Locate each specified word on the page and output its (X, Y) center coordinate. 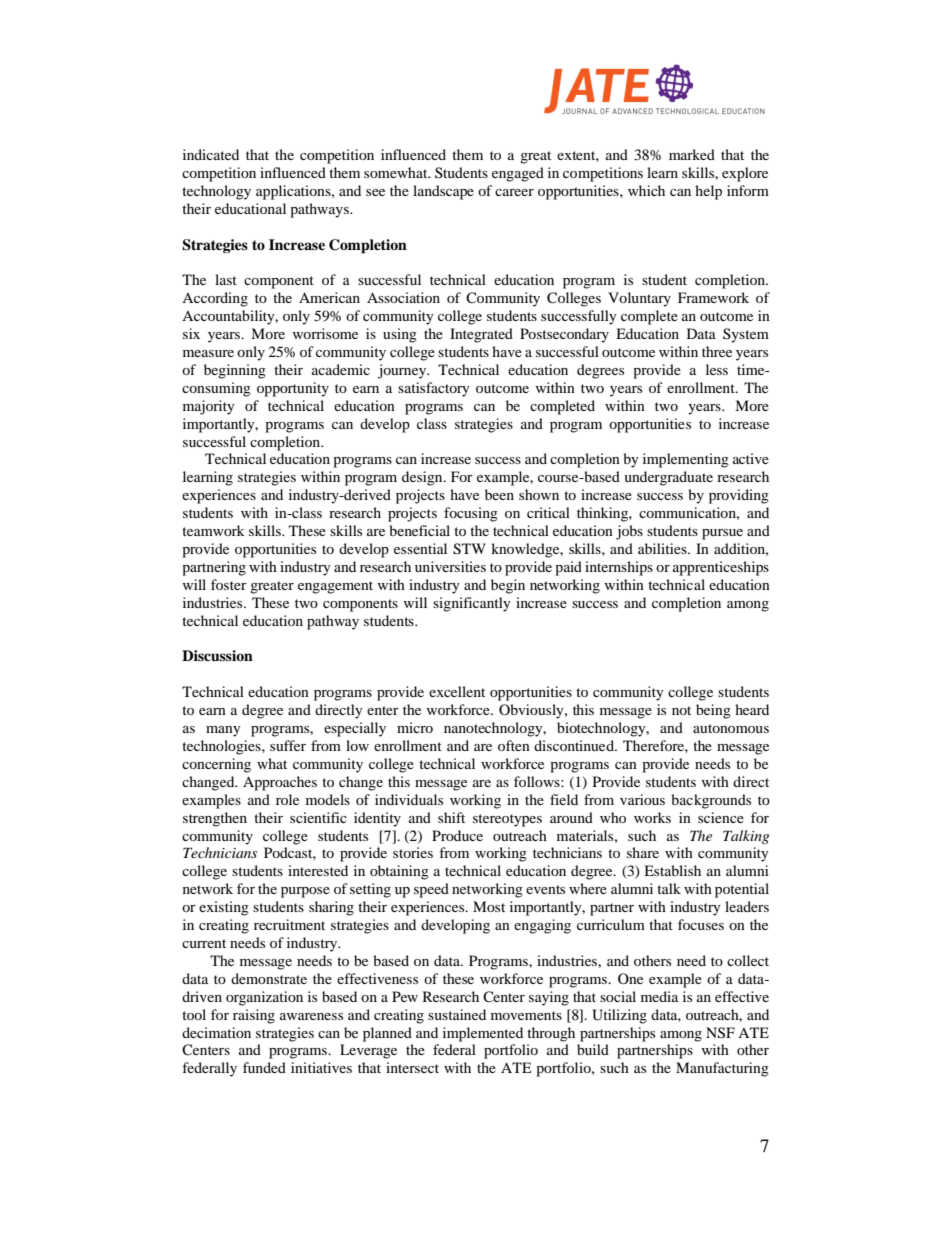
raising (254, 1016)
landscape (443, 192)
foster (229, 584)
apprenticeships (721, 568)
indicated (211, 154)
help (708, 192)
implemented (483, 1034)
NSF (720, 1033)
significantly (472, 604)
